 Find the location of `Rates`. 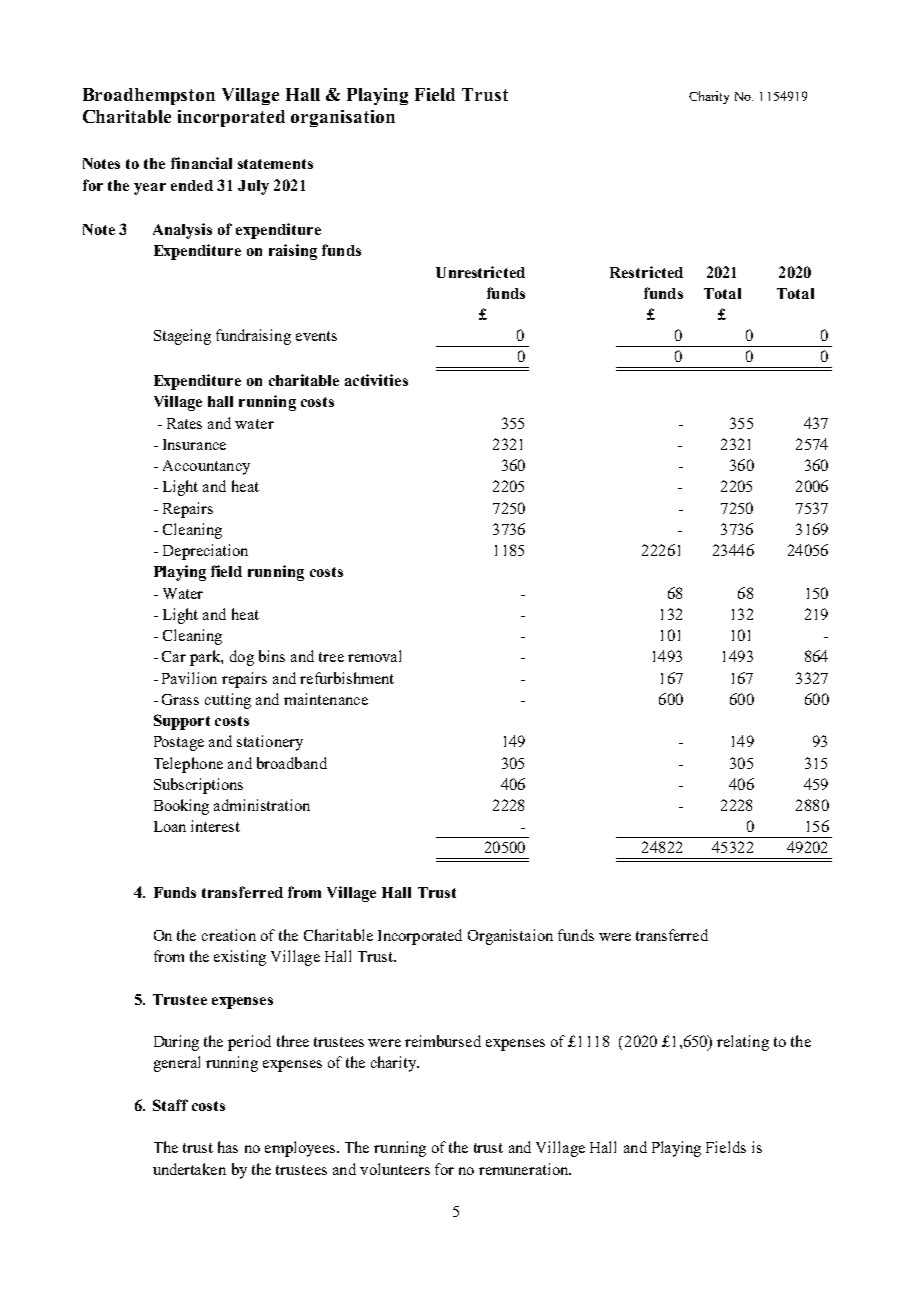

Rates is located at coordinates (184, 423).
